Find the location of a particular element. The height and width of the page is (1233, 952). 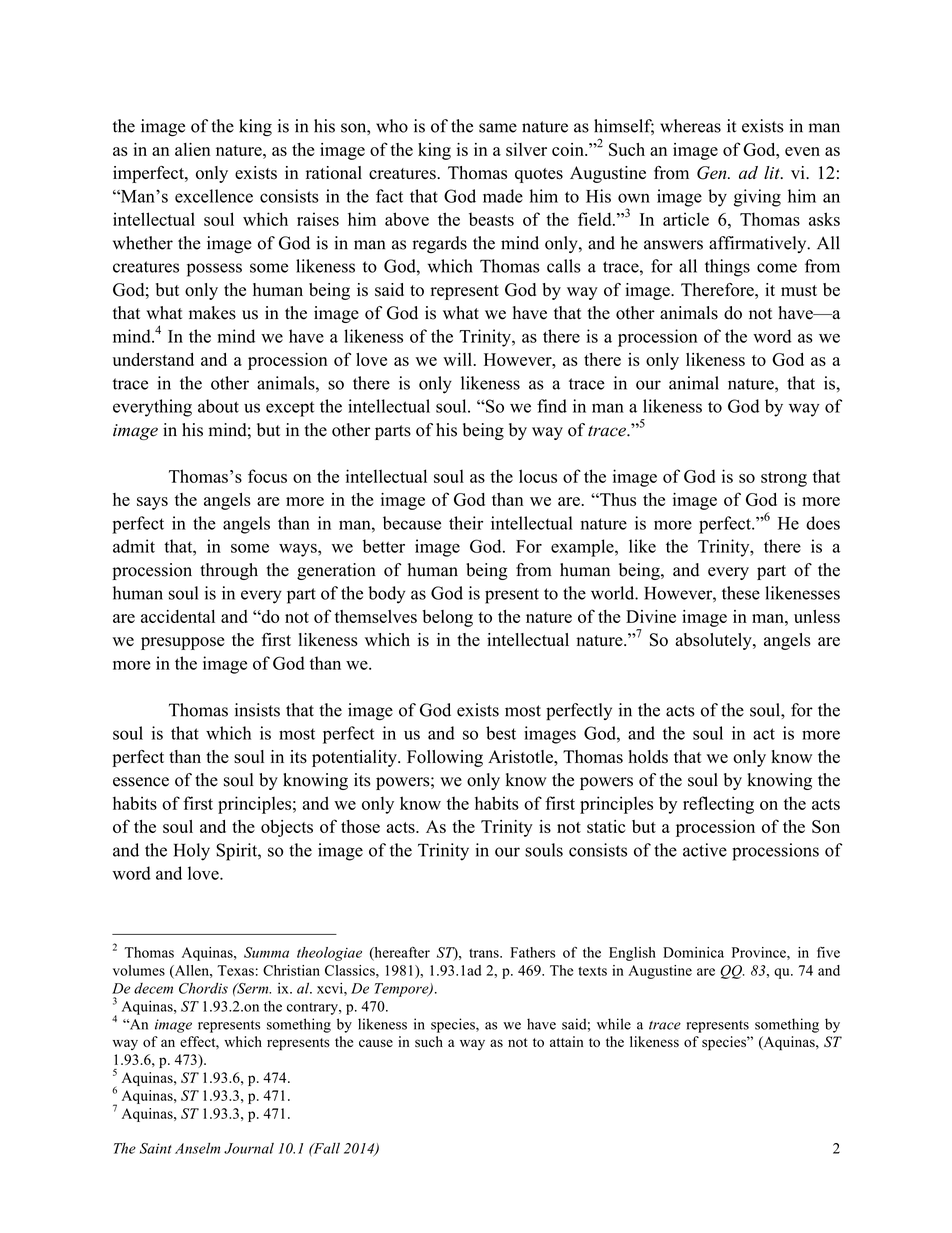

belong is located at coordinates (447, 618).
